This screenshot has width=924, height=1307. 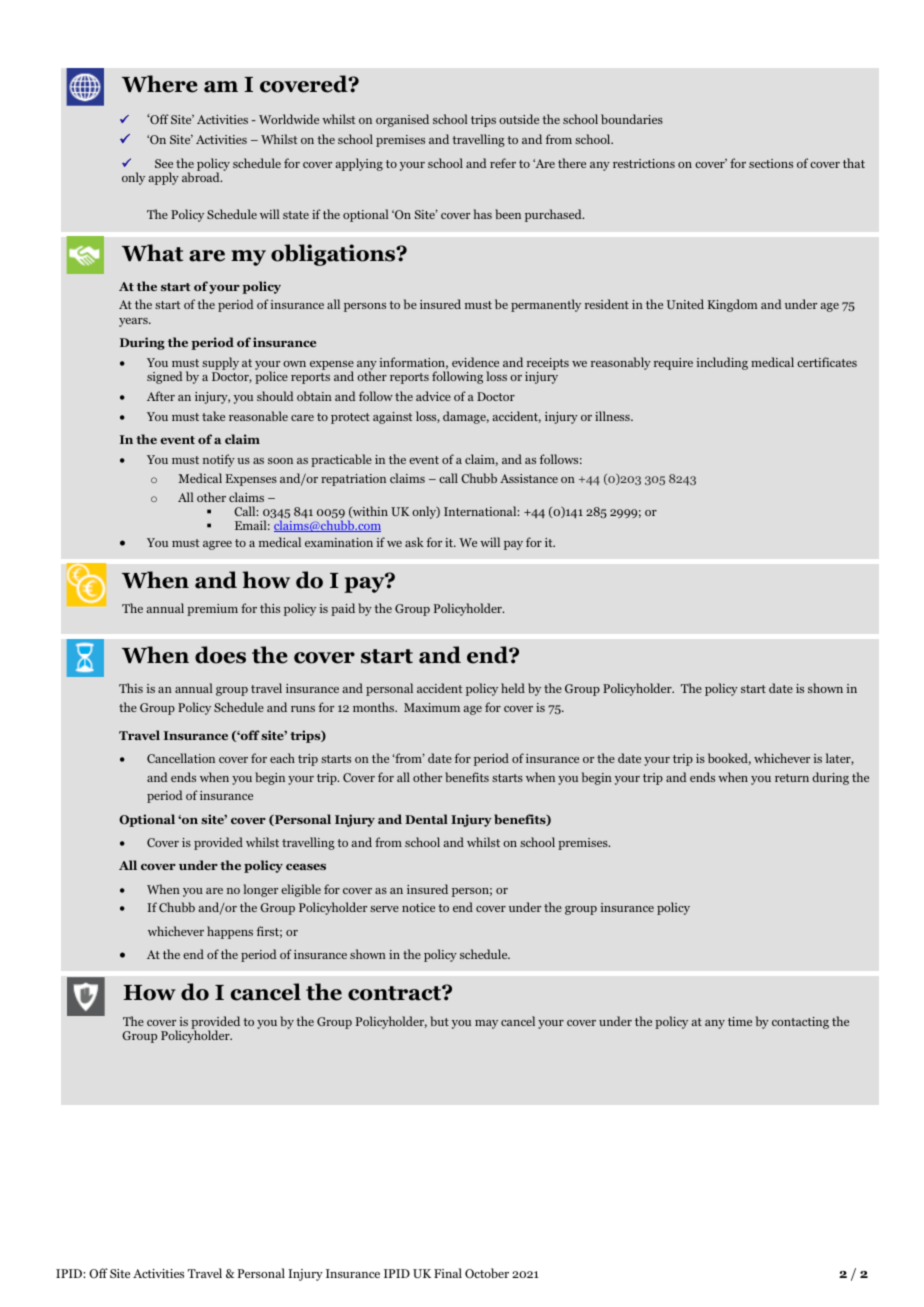 What do you see at coordinates (213, 416) in the screenshot?
I see `take` at bounding box center [213, 416].
